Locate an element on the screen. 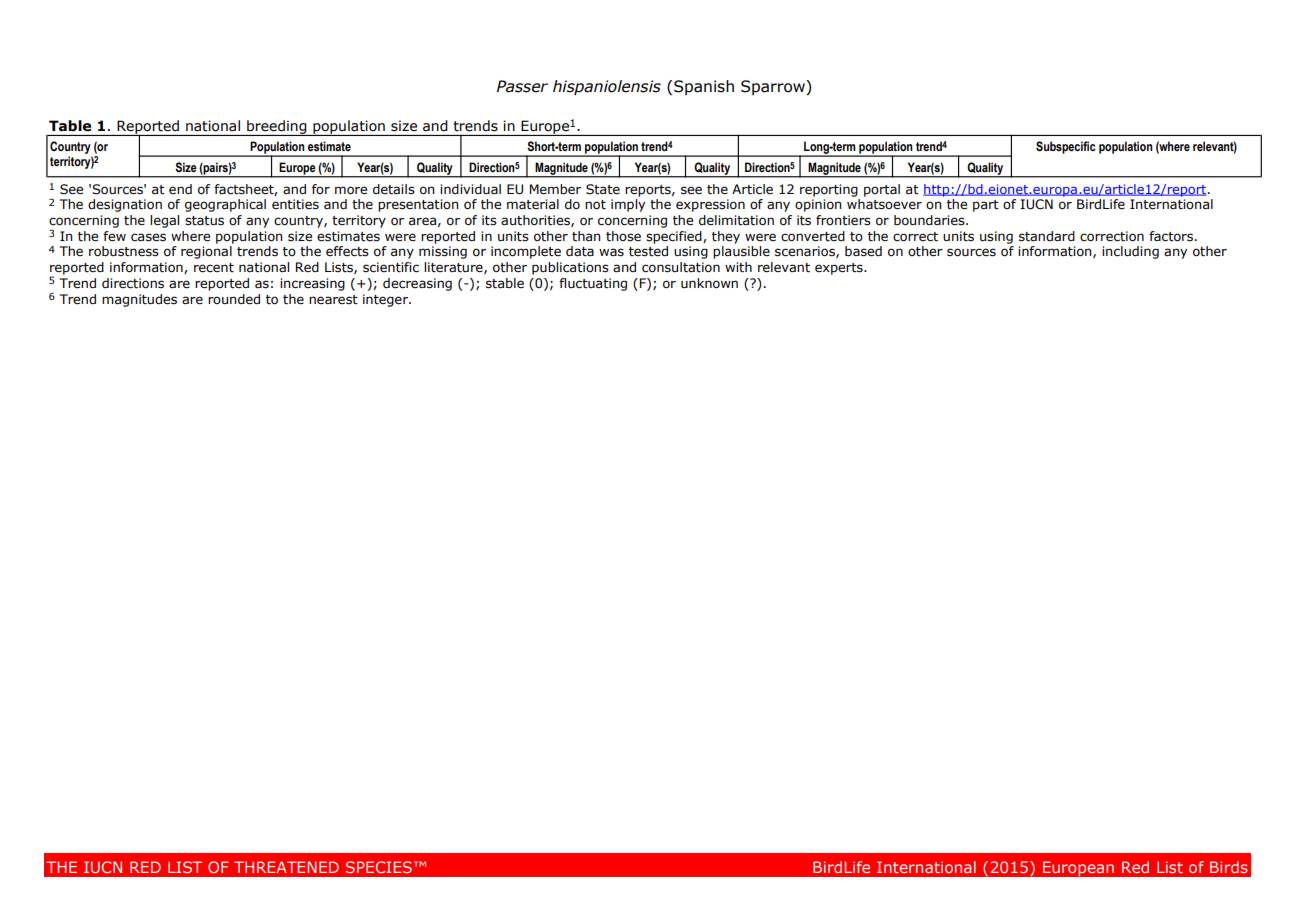 The image size is (1308, 924). fluctuating is located at coordinates (593, 284).
